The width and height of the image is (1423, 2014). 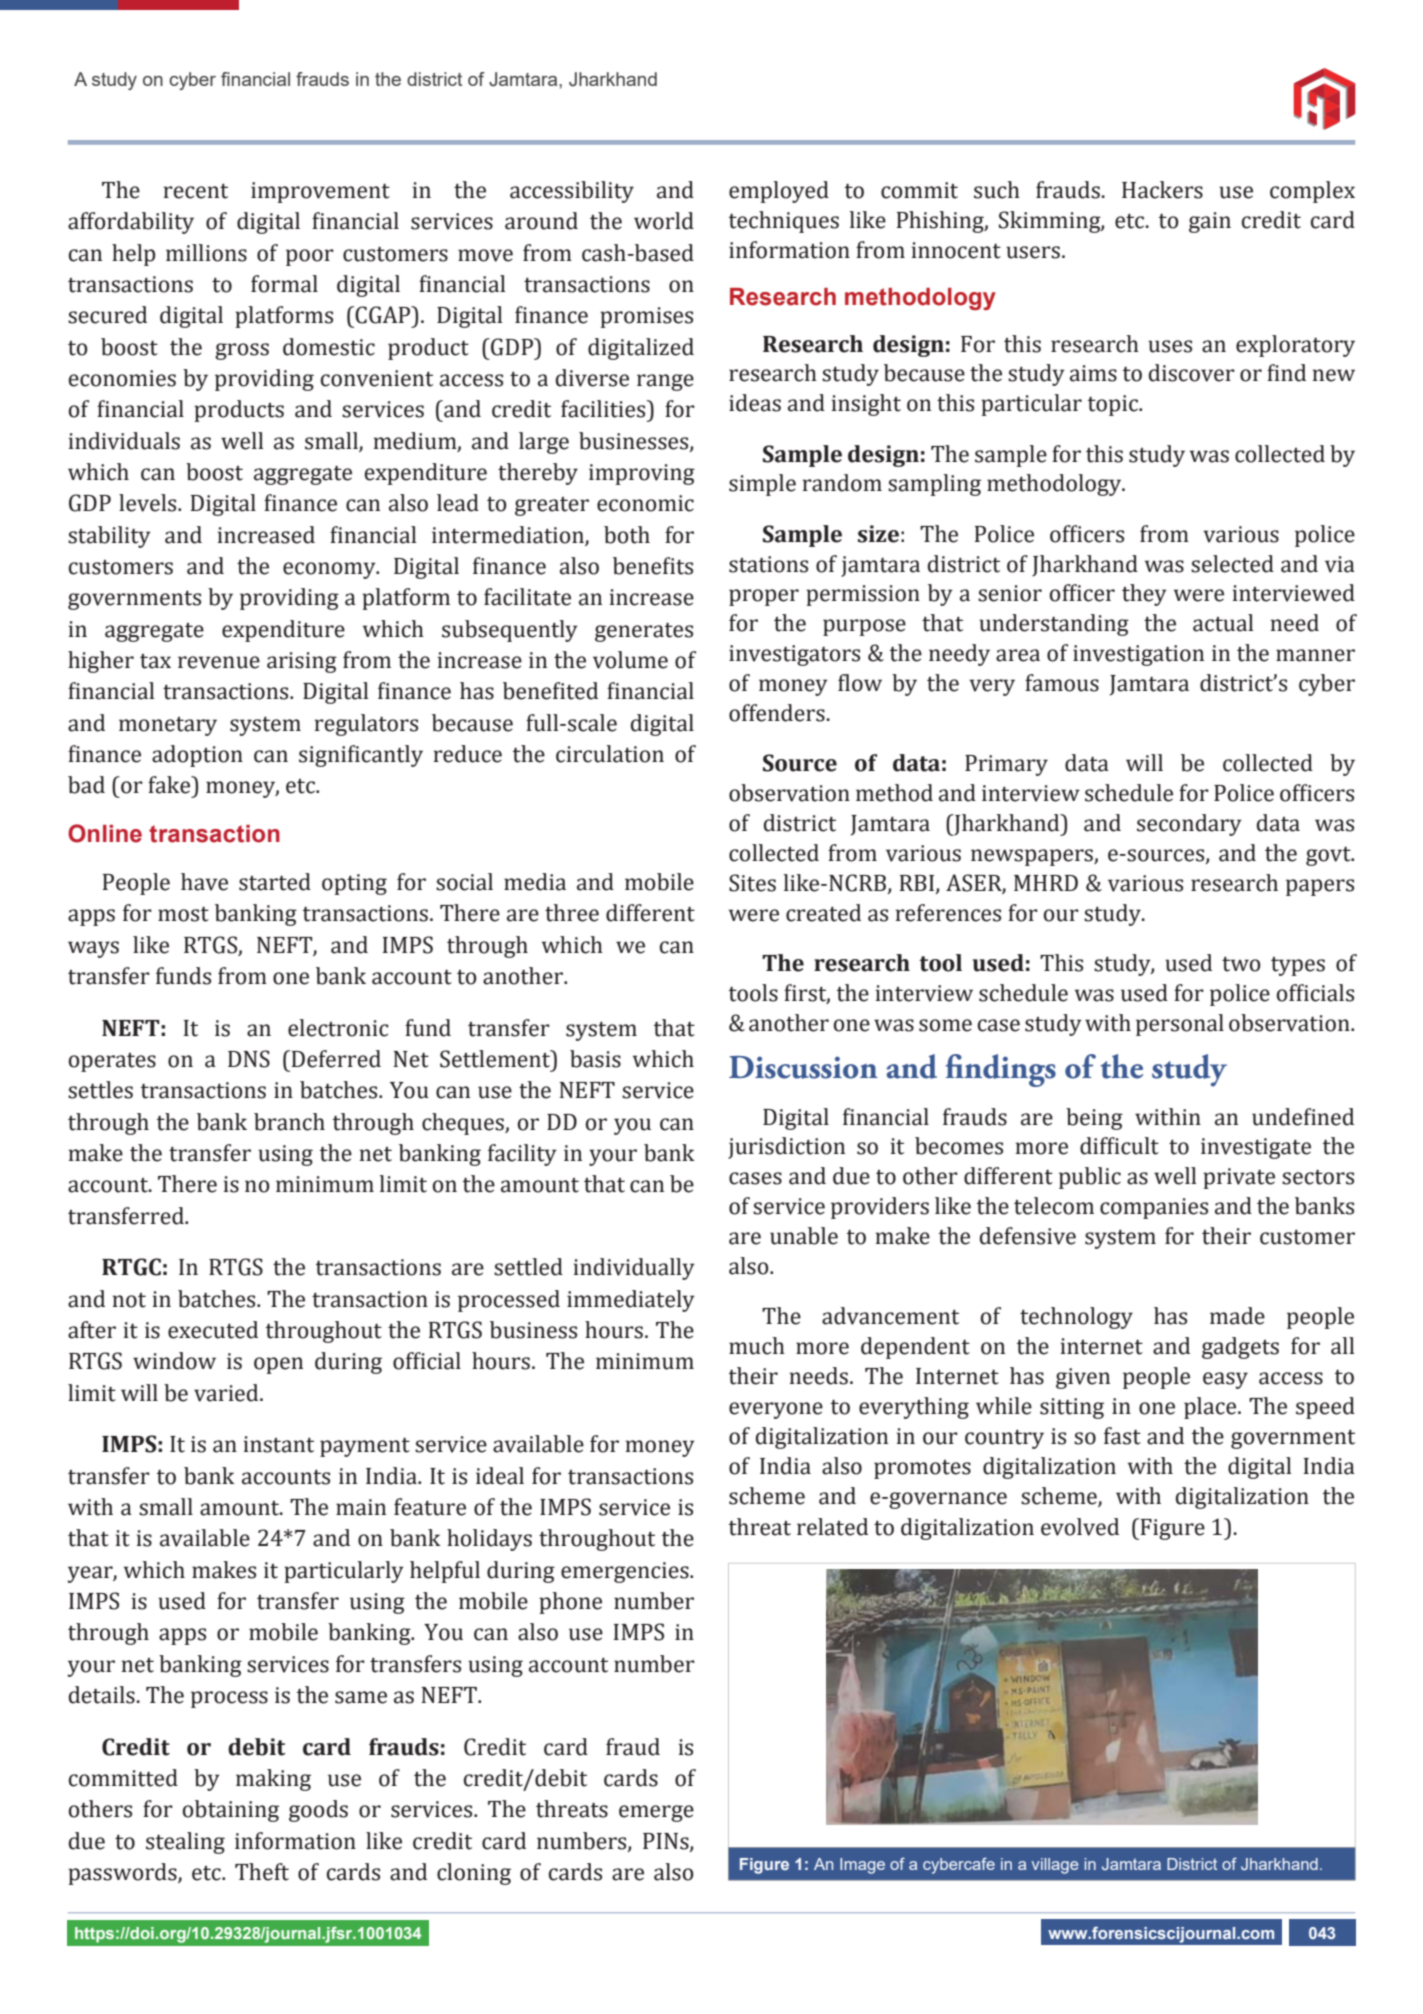 I want to click on secondary, so click(x=1189, y=825).
